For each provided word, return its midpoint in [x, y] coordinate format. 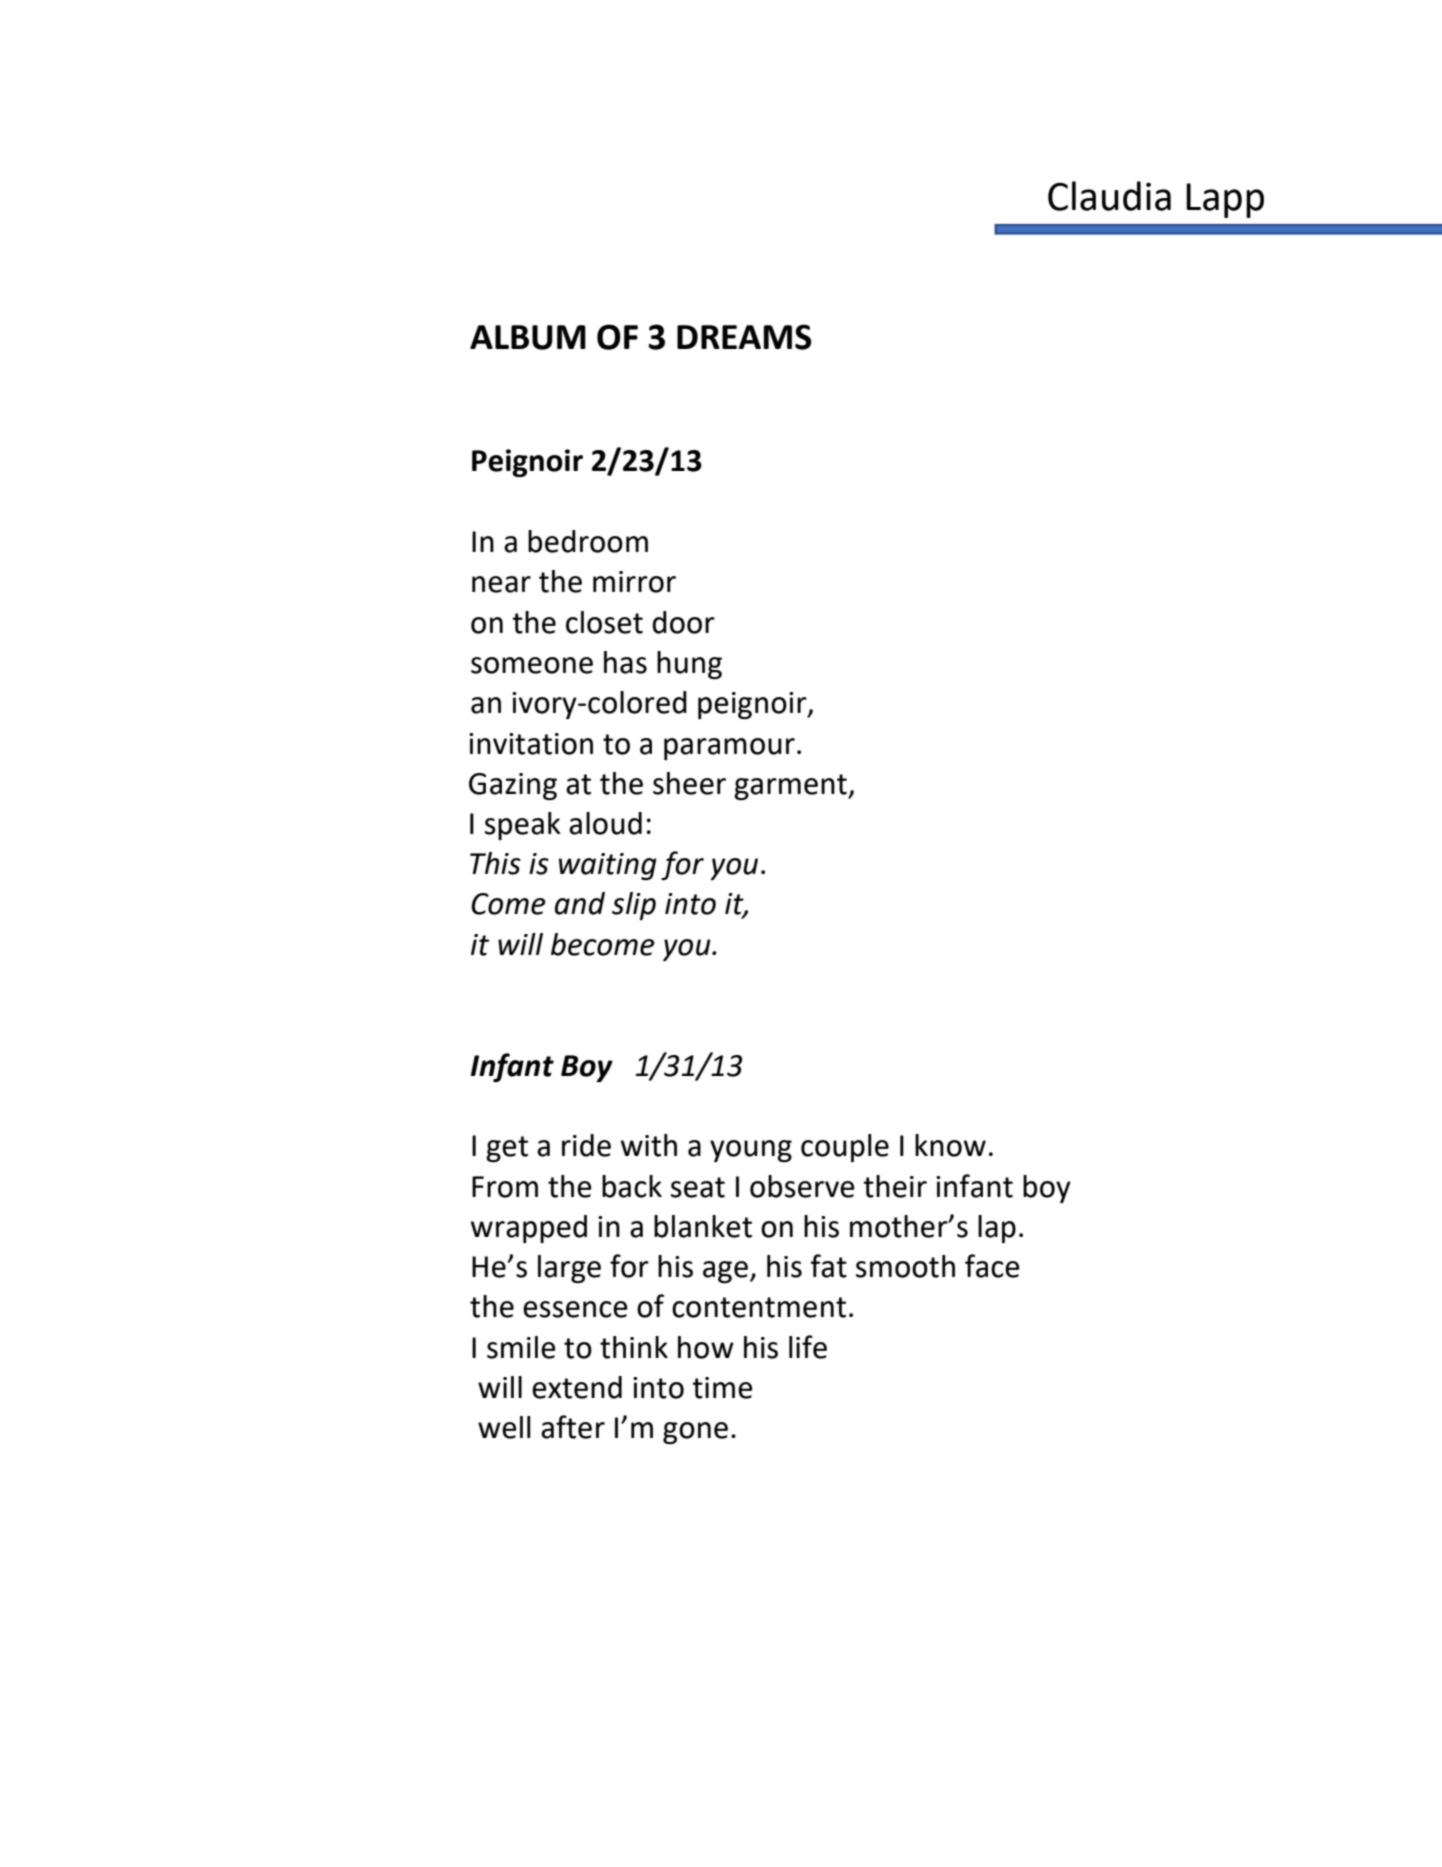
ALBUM [528, 337]
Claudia [1109, 196]
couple [845, 1148]
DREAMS [744, 337]
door [683, 622]
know [950, 1145]
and [580, 903]
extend [577, 1387]
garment [791, 787]
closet [604, 622]
